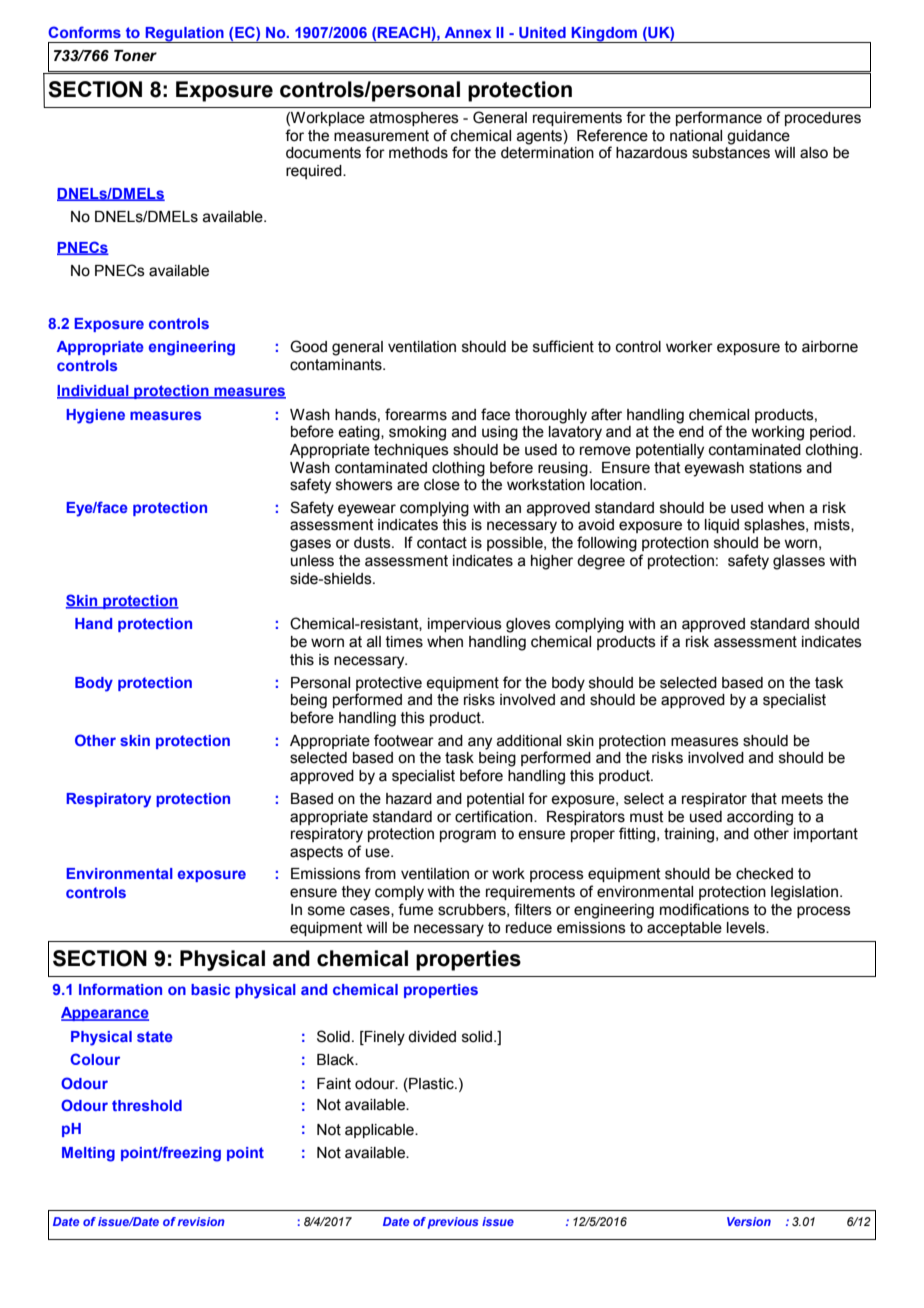  What do you see at coordinates (312, 561) in the document?
I see `unless` at bounding box center [312, 561].
